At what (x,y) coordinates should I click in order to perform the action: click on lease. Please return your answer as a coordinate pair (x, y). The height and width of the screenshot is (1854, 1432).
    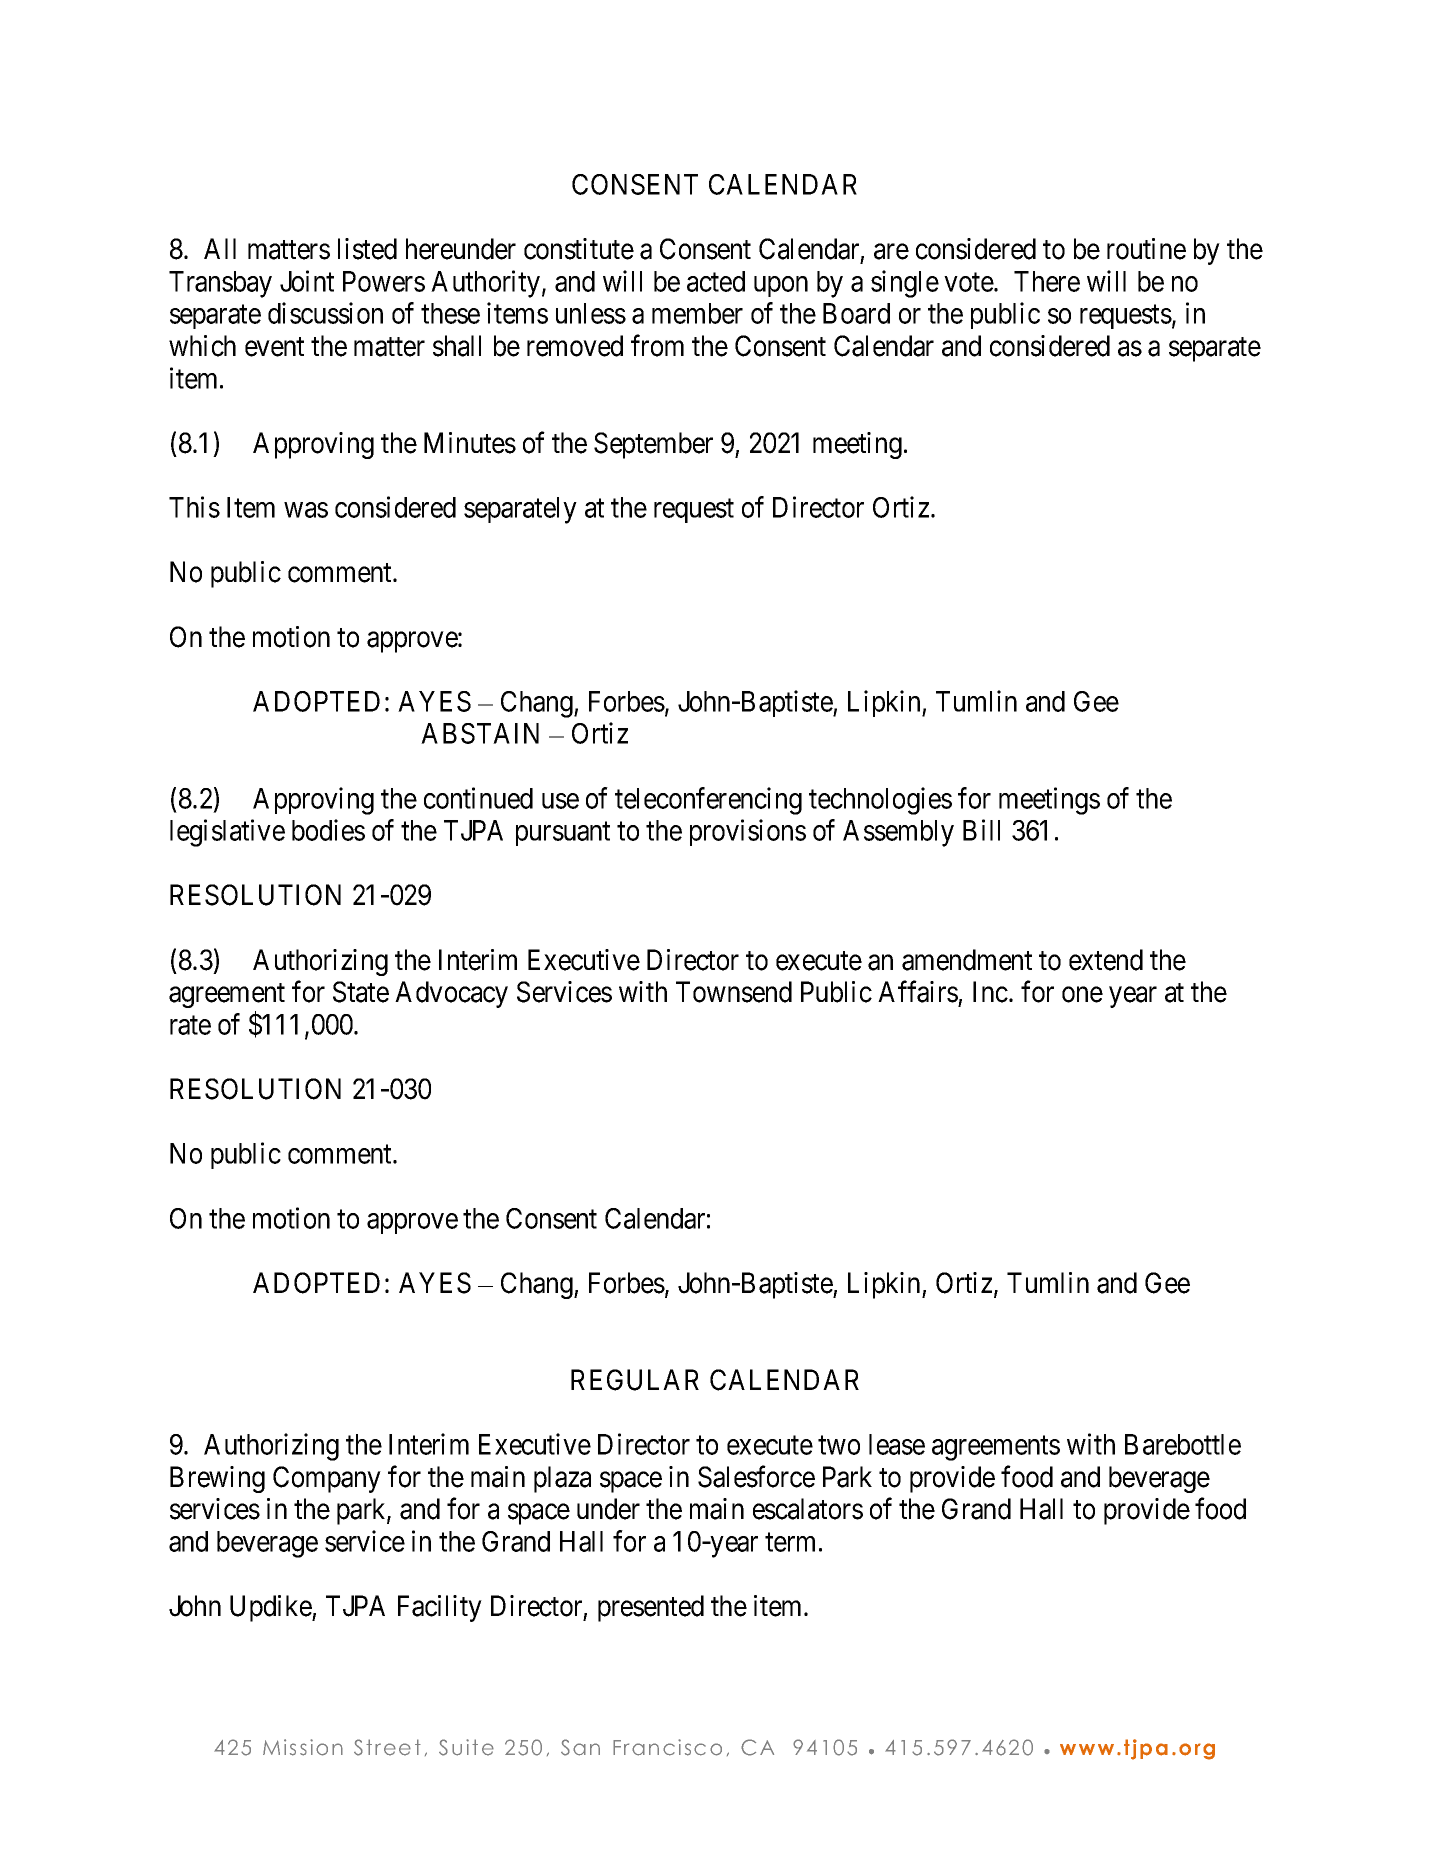
    Looking at the image, I should click on (897, 1444).
